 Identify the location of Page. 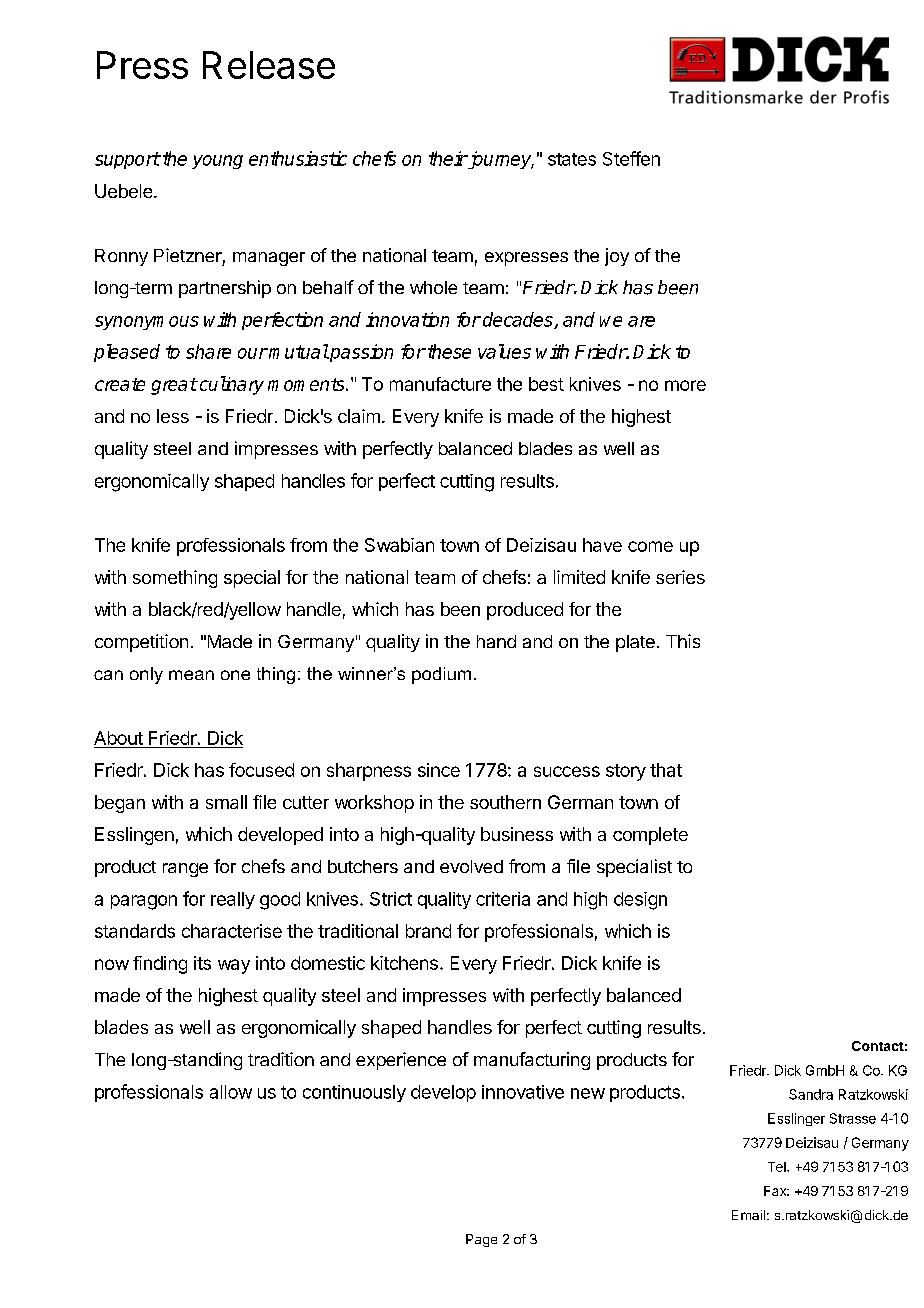
(481, 1240).
